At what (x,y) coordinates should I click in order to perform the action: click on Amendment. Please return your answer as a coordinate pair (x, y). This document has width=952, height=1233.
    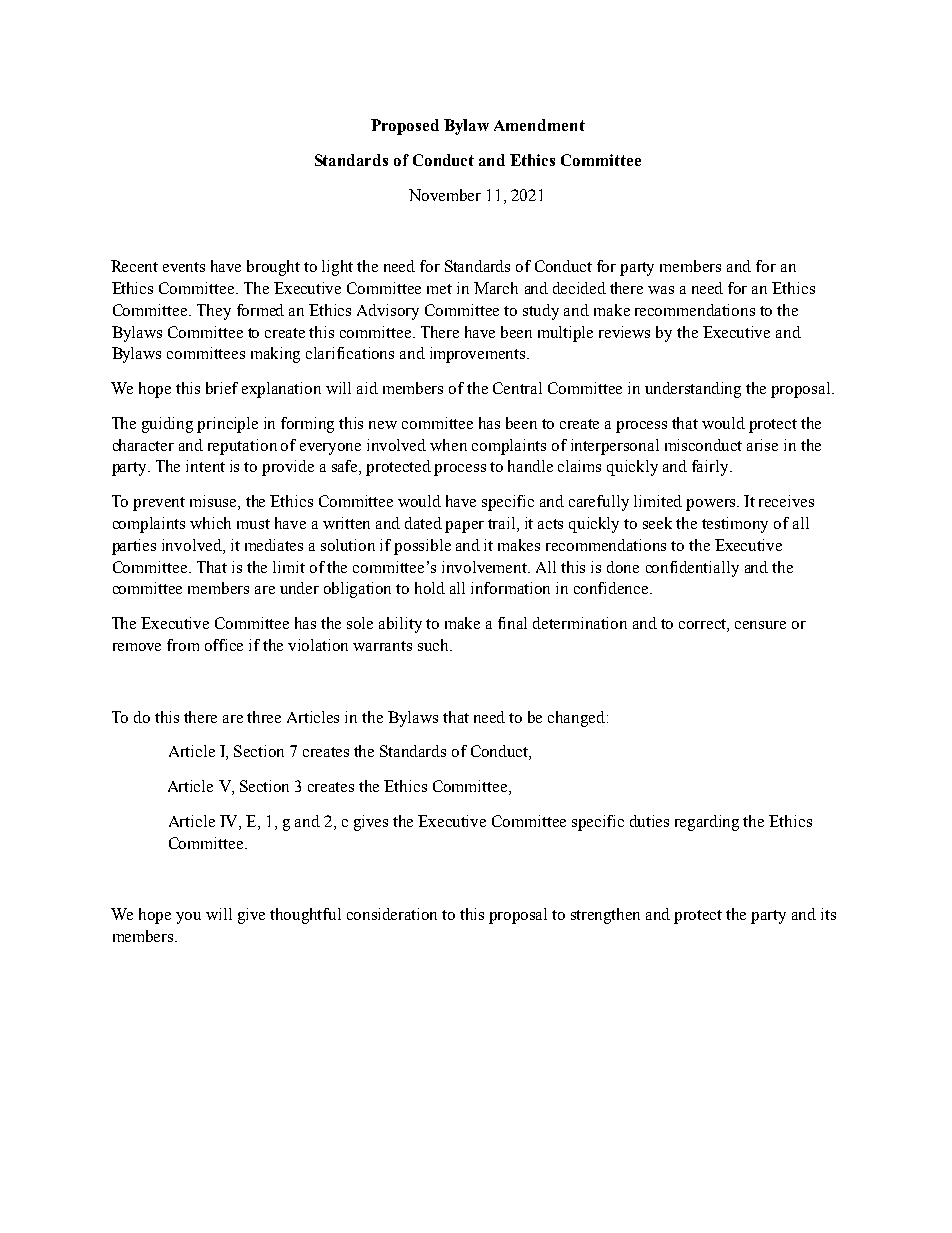
    Looking at the image, I should click on (539, 125).
